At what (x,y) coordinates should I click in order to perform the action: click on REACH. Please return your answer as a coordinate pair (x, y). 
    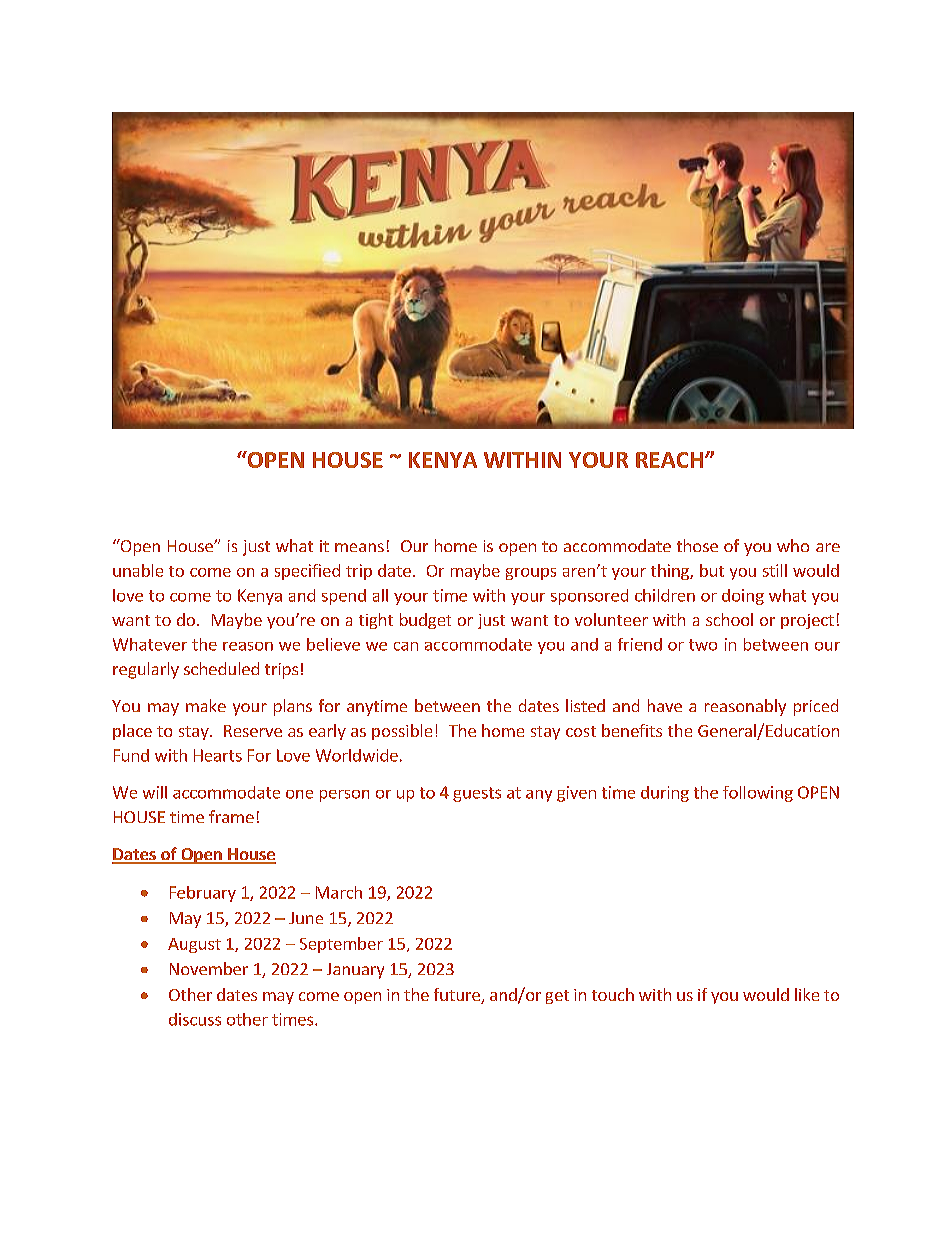
    Looking at the image, I should click on (669, 460).
